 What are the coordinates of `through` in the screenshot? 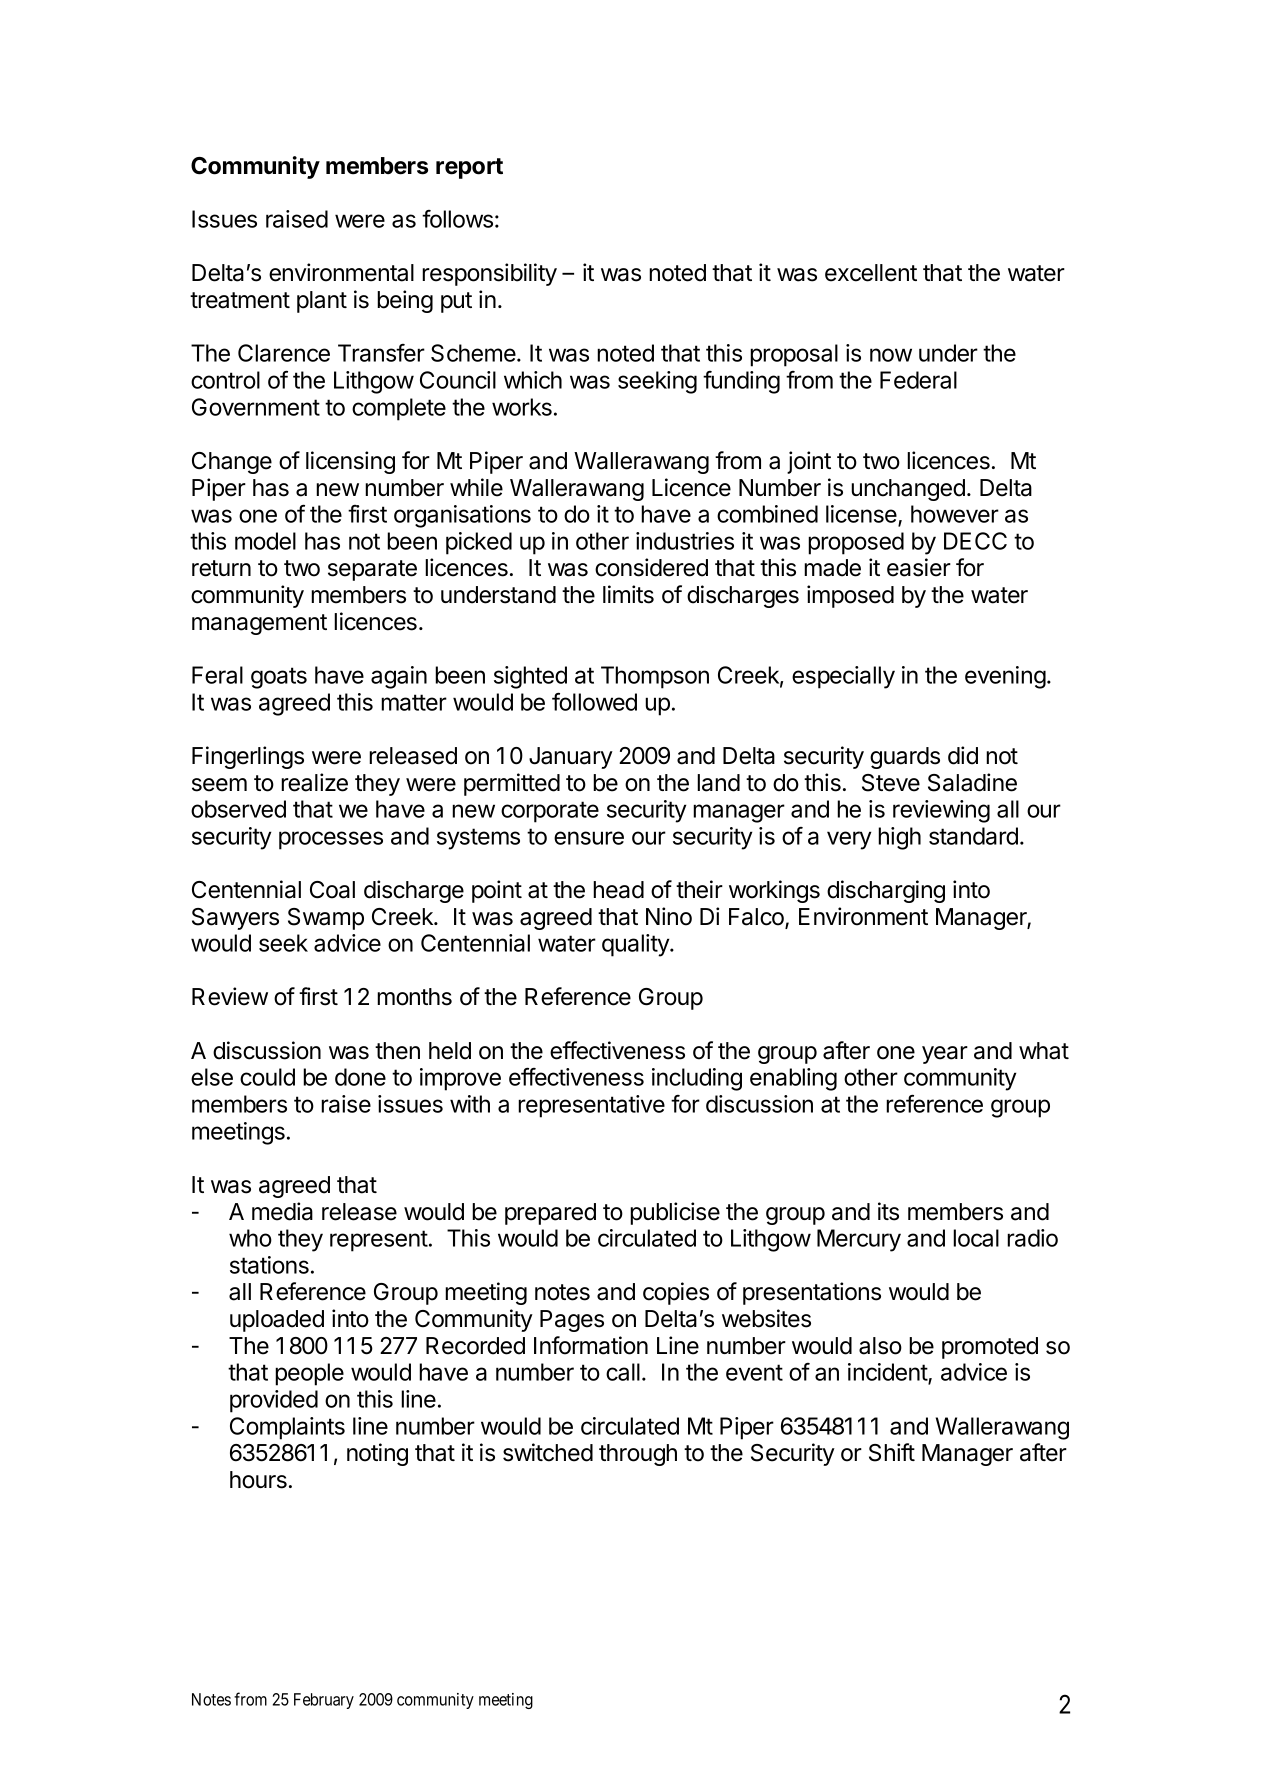 It's located at (638, 1455).
